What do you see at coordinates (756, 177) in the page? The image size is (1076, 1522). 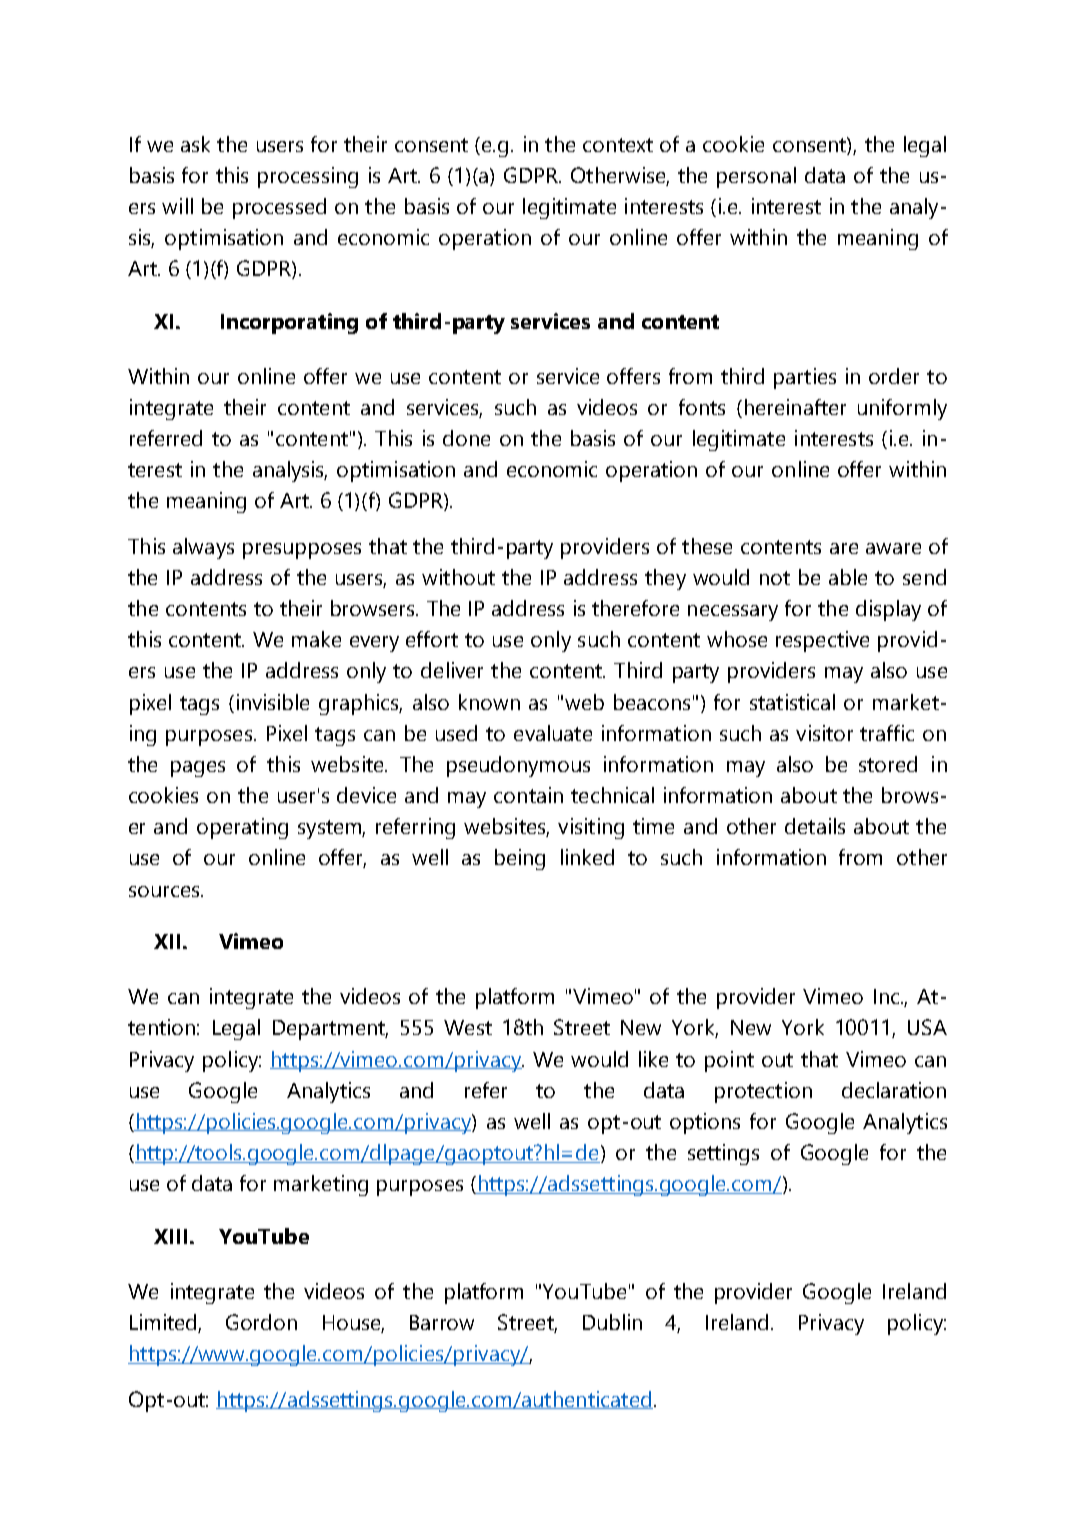 I see `personal` at bounding box center [756, 177].
